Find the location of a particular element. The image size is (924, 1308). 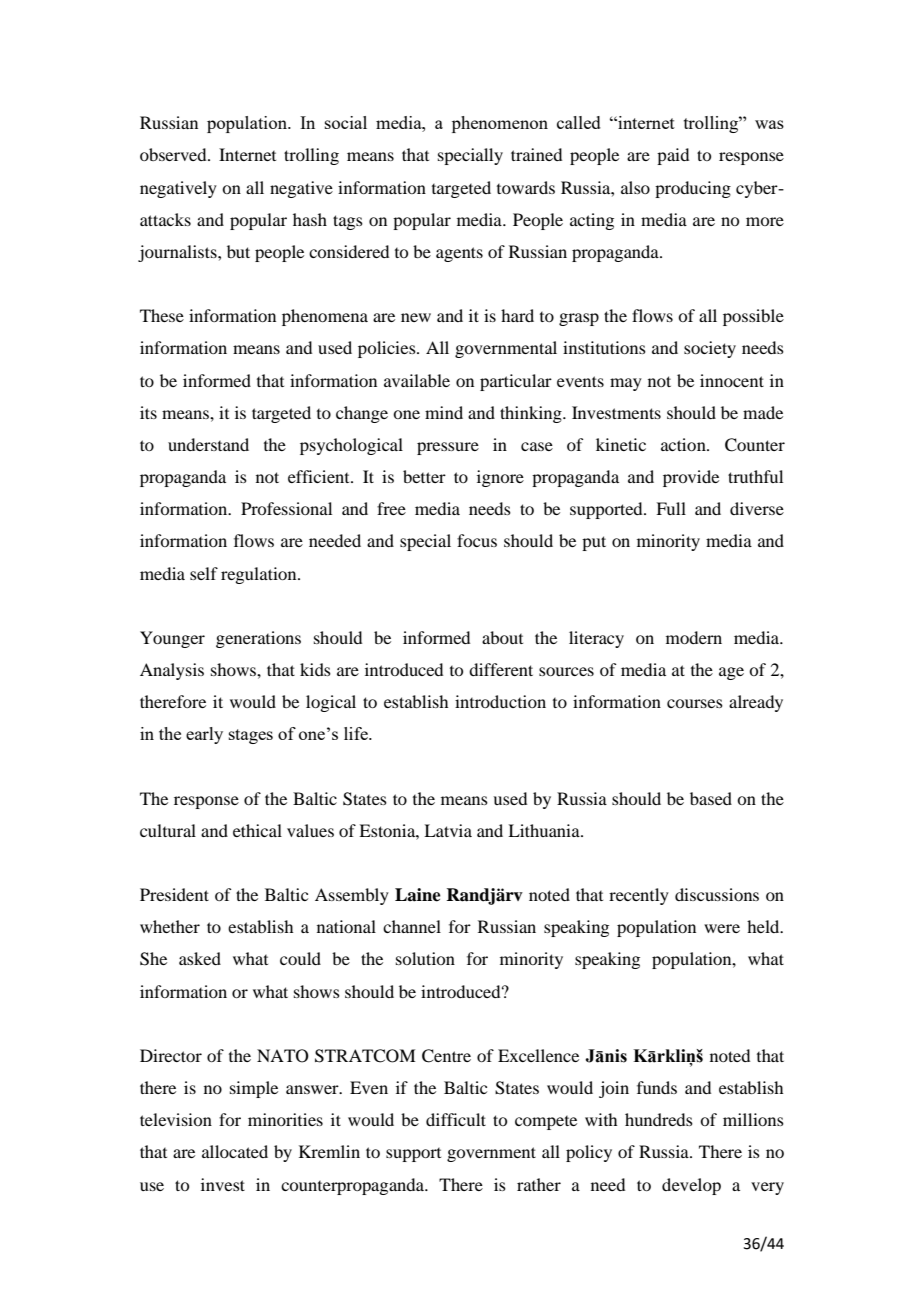

observed is located at coordinates (174, 154).
